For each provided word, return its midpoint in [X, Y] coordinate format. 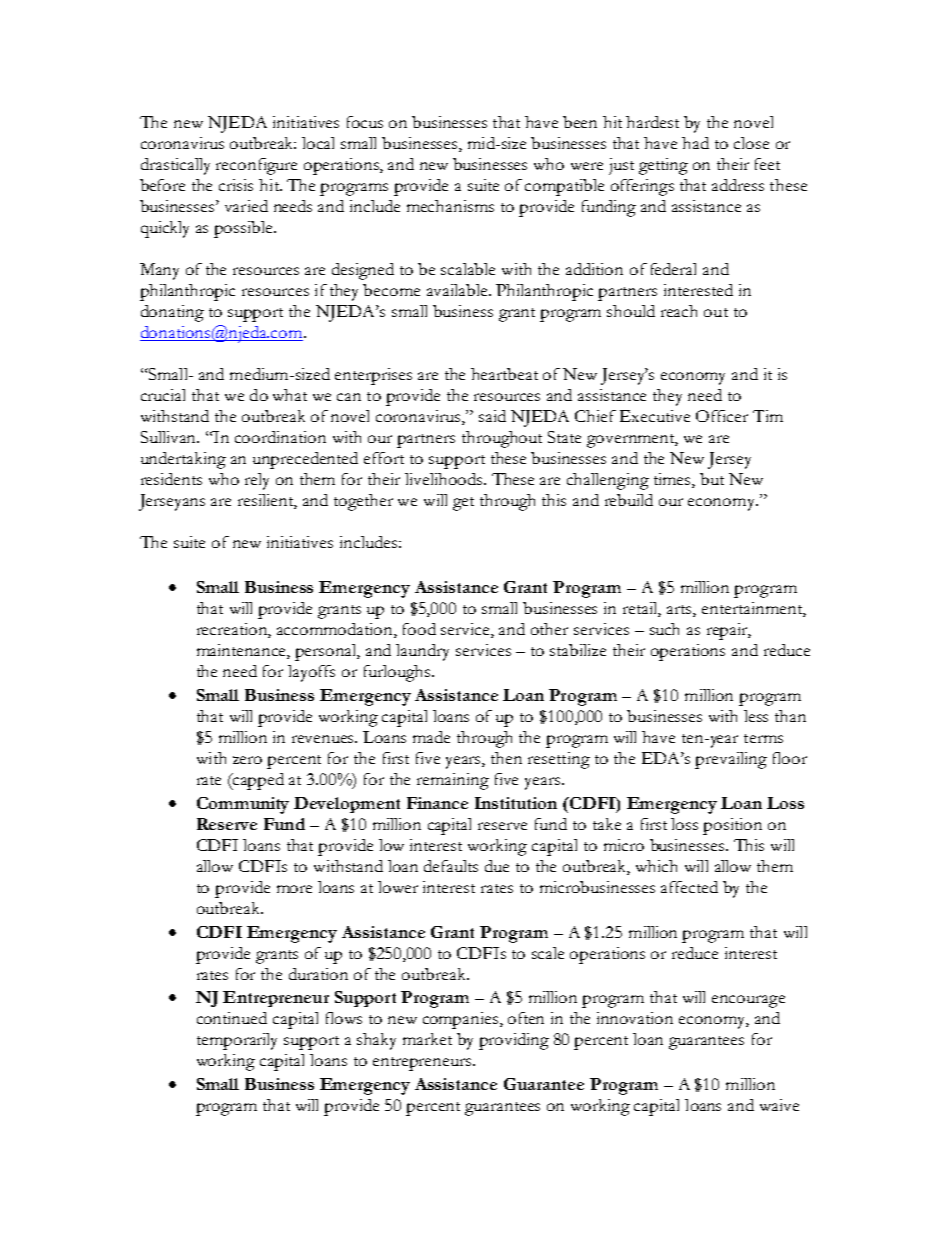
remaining [453, 781]
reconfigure [256, 166]
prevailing [731, 760]
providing [514, 1041]
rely [257, 481]
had [695, 143]
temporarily [237, 1041]
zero [247, 760]
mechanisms [450, 206]
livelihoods [445, 479]
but [712, 479]
